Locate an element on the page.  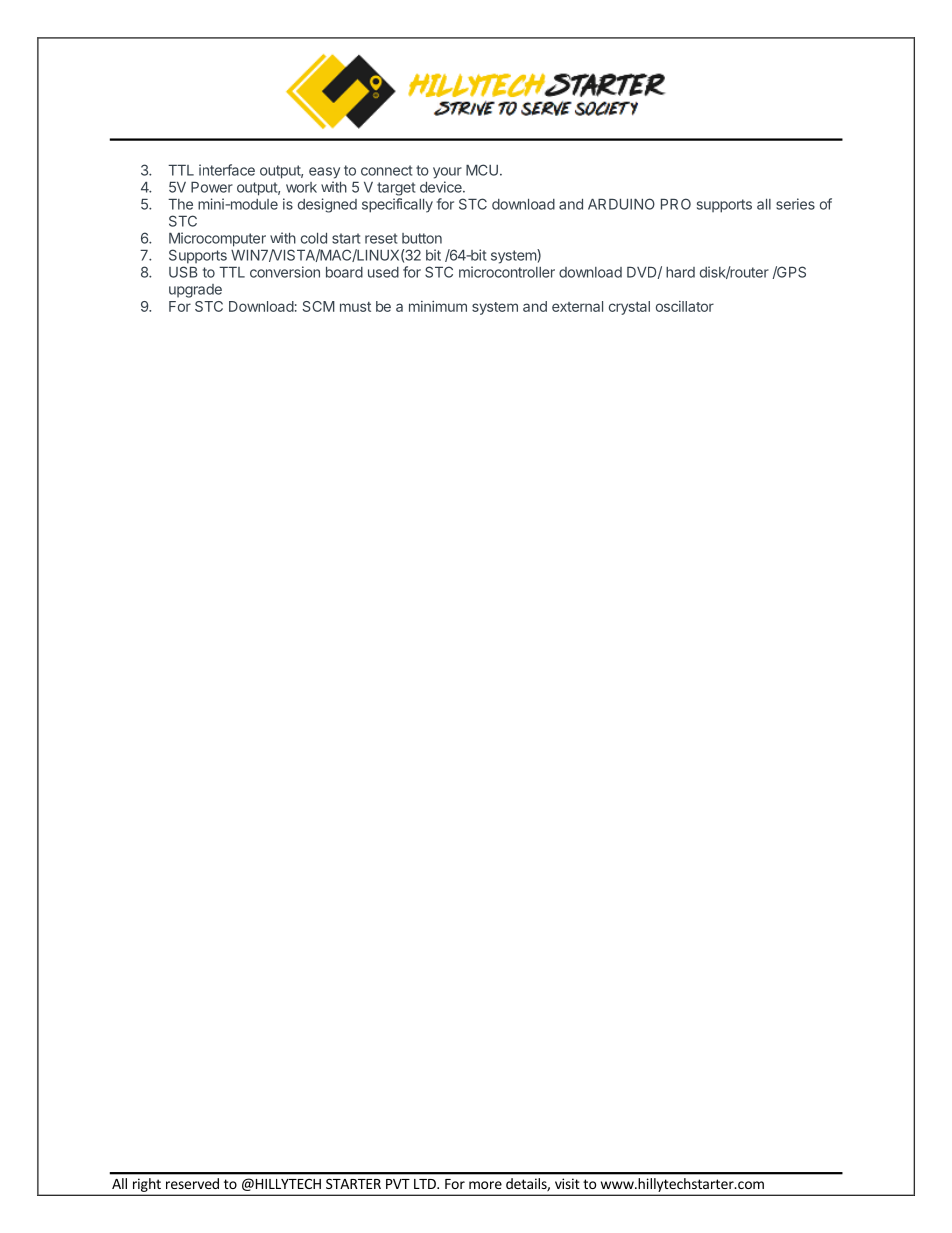
oscillator is located at coordinates (685, 306).
